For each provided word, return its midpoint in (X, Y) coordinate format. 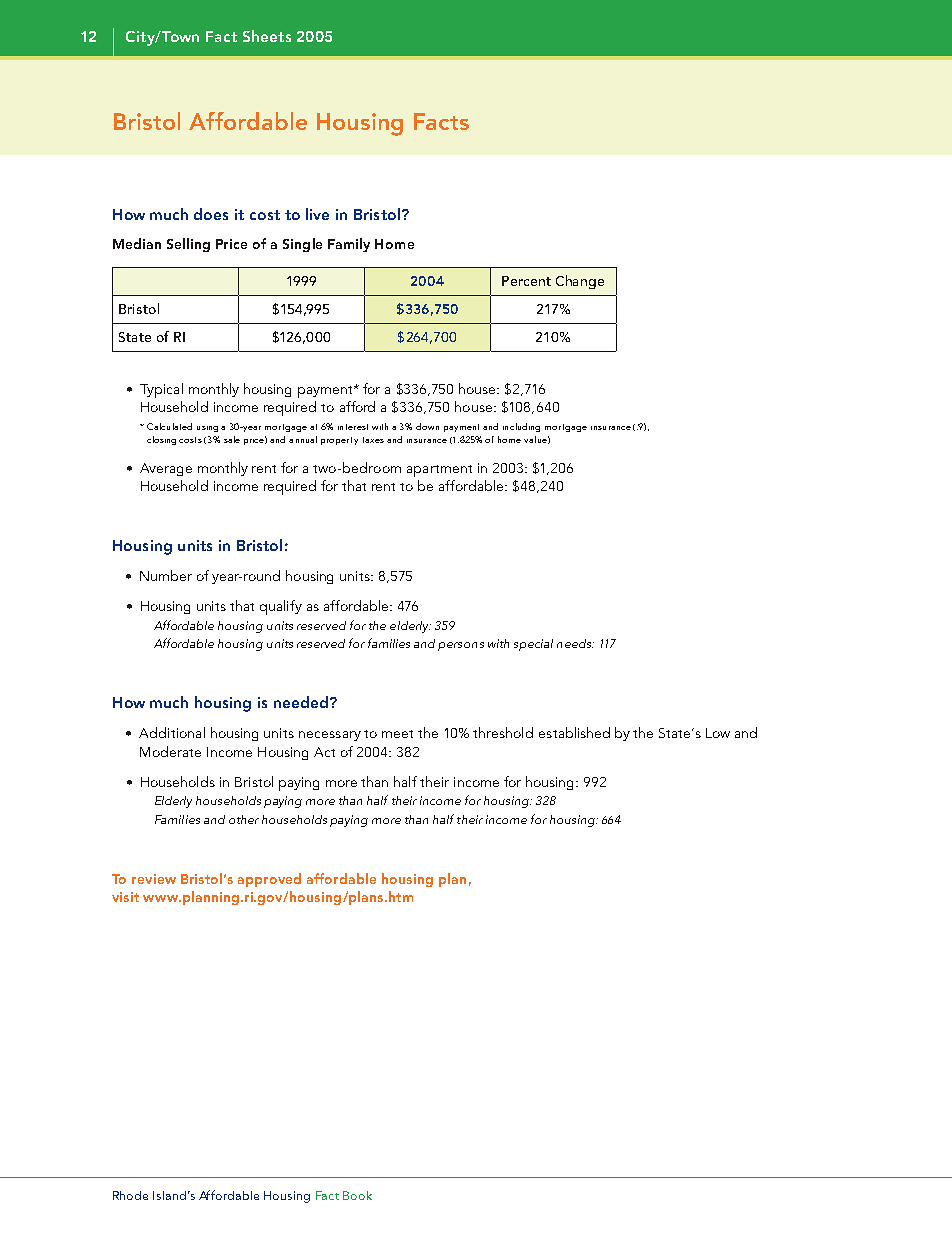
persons (461, 646)
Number (166, 575)
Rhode (130, 1195)
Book (357, 1195)
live (317, 214)
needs (575, 643)
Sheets (267, 36)
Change (580, 282)
